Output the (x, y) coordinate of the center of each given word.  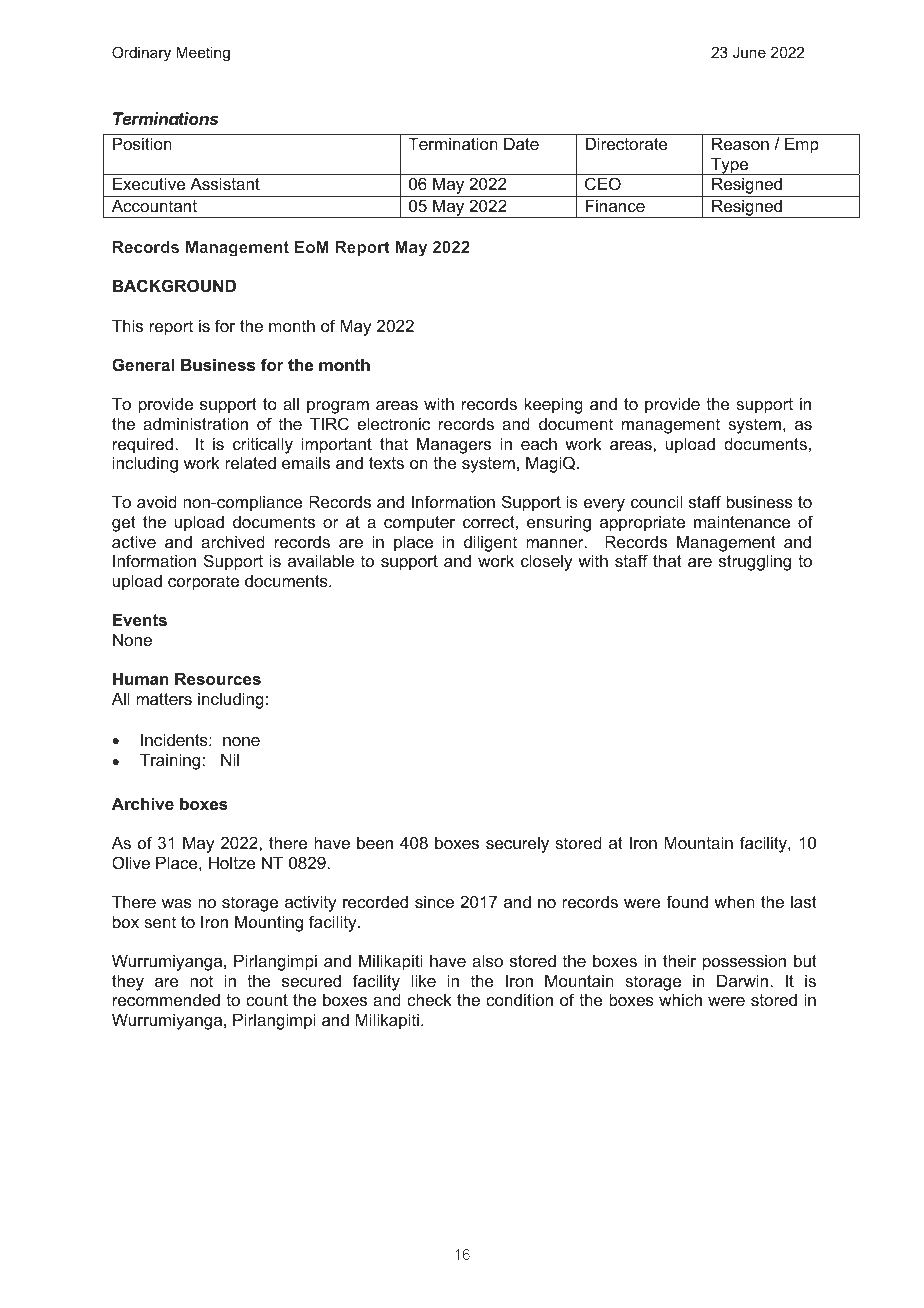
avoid (157, 501)
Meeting (203, 54)
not (201, 981)
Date (521, 143)
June (749, 52)
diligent (490, 543)
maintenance (742, 521)
